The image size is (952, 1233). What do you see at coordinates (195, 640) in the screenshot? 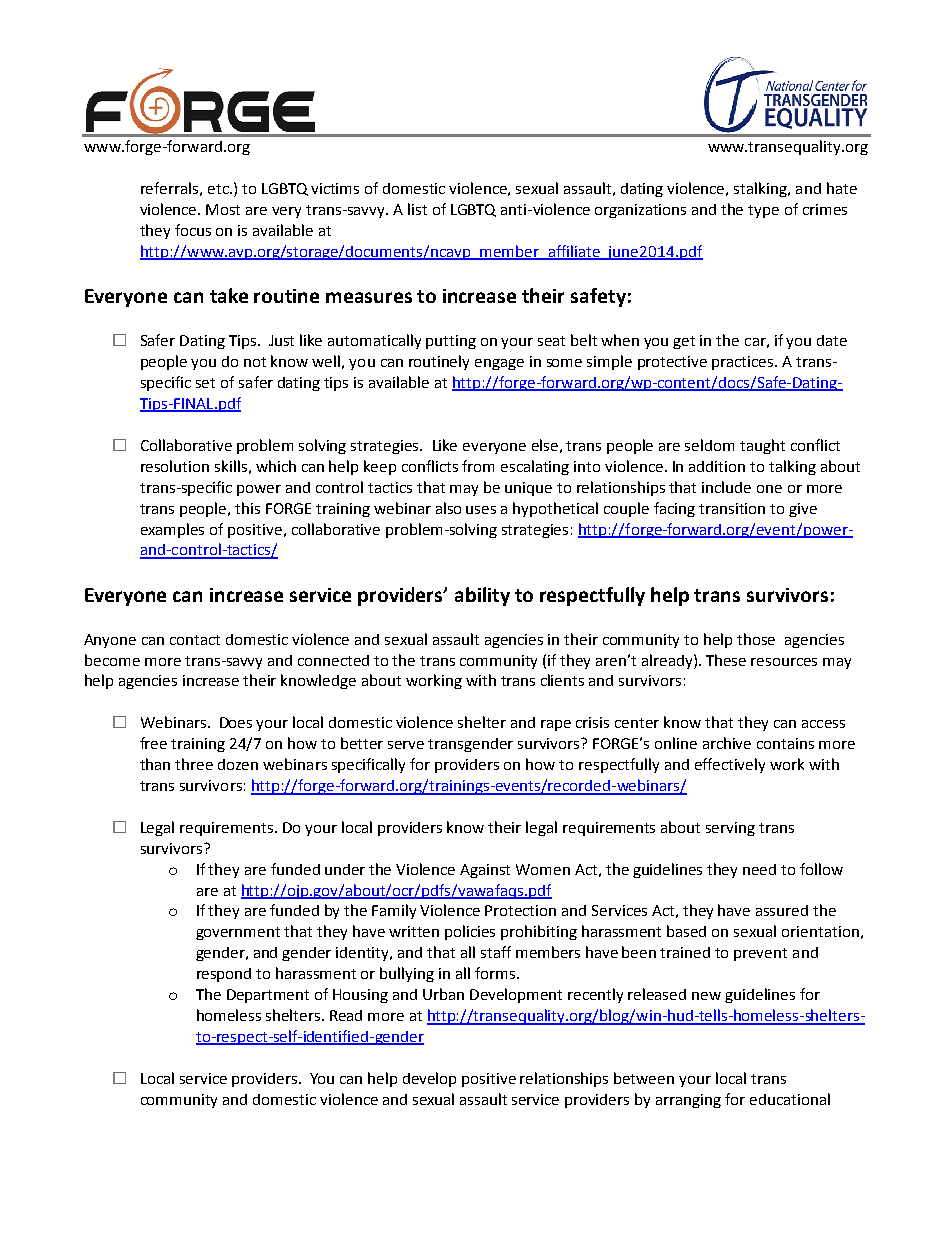
I see `contact` at bounding box center [195, 640].
